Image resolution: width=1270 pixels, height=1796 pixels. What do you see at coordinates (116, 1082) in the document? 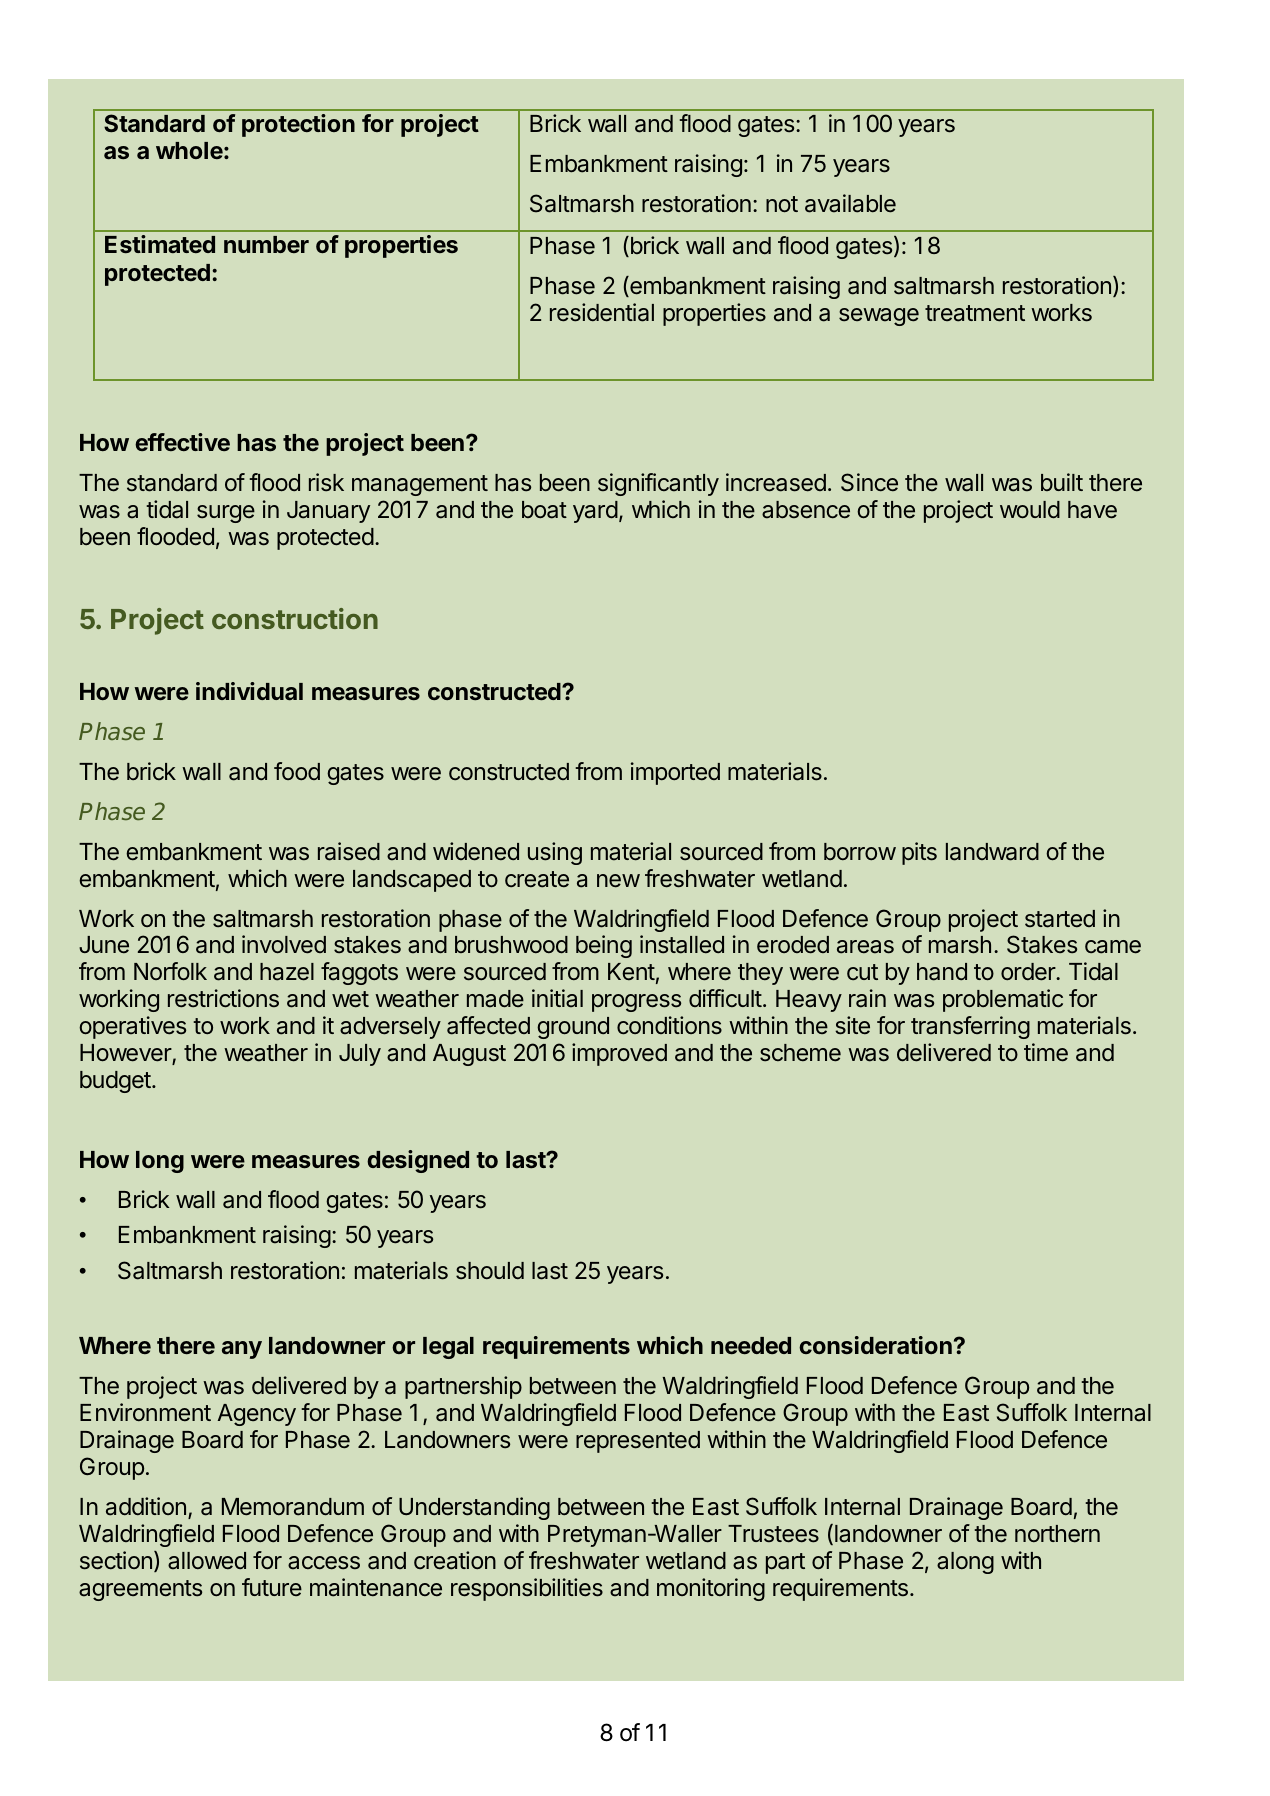
I see `budget` at bounding box center [116, 1082].
